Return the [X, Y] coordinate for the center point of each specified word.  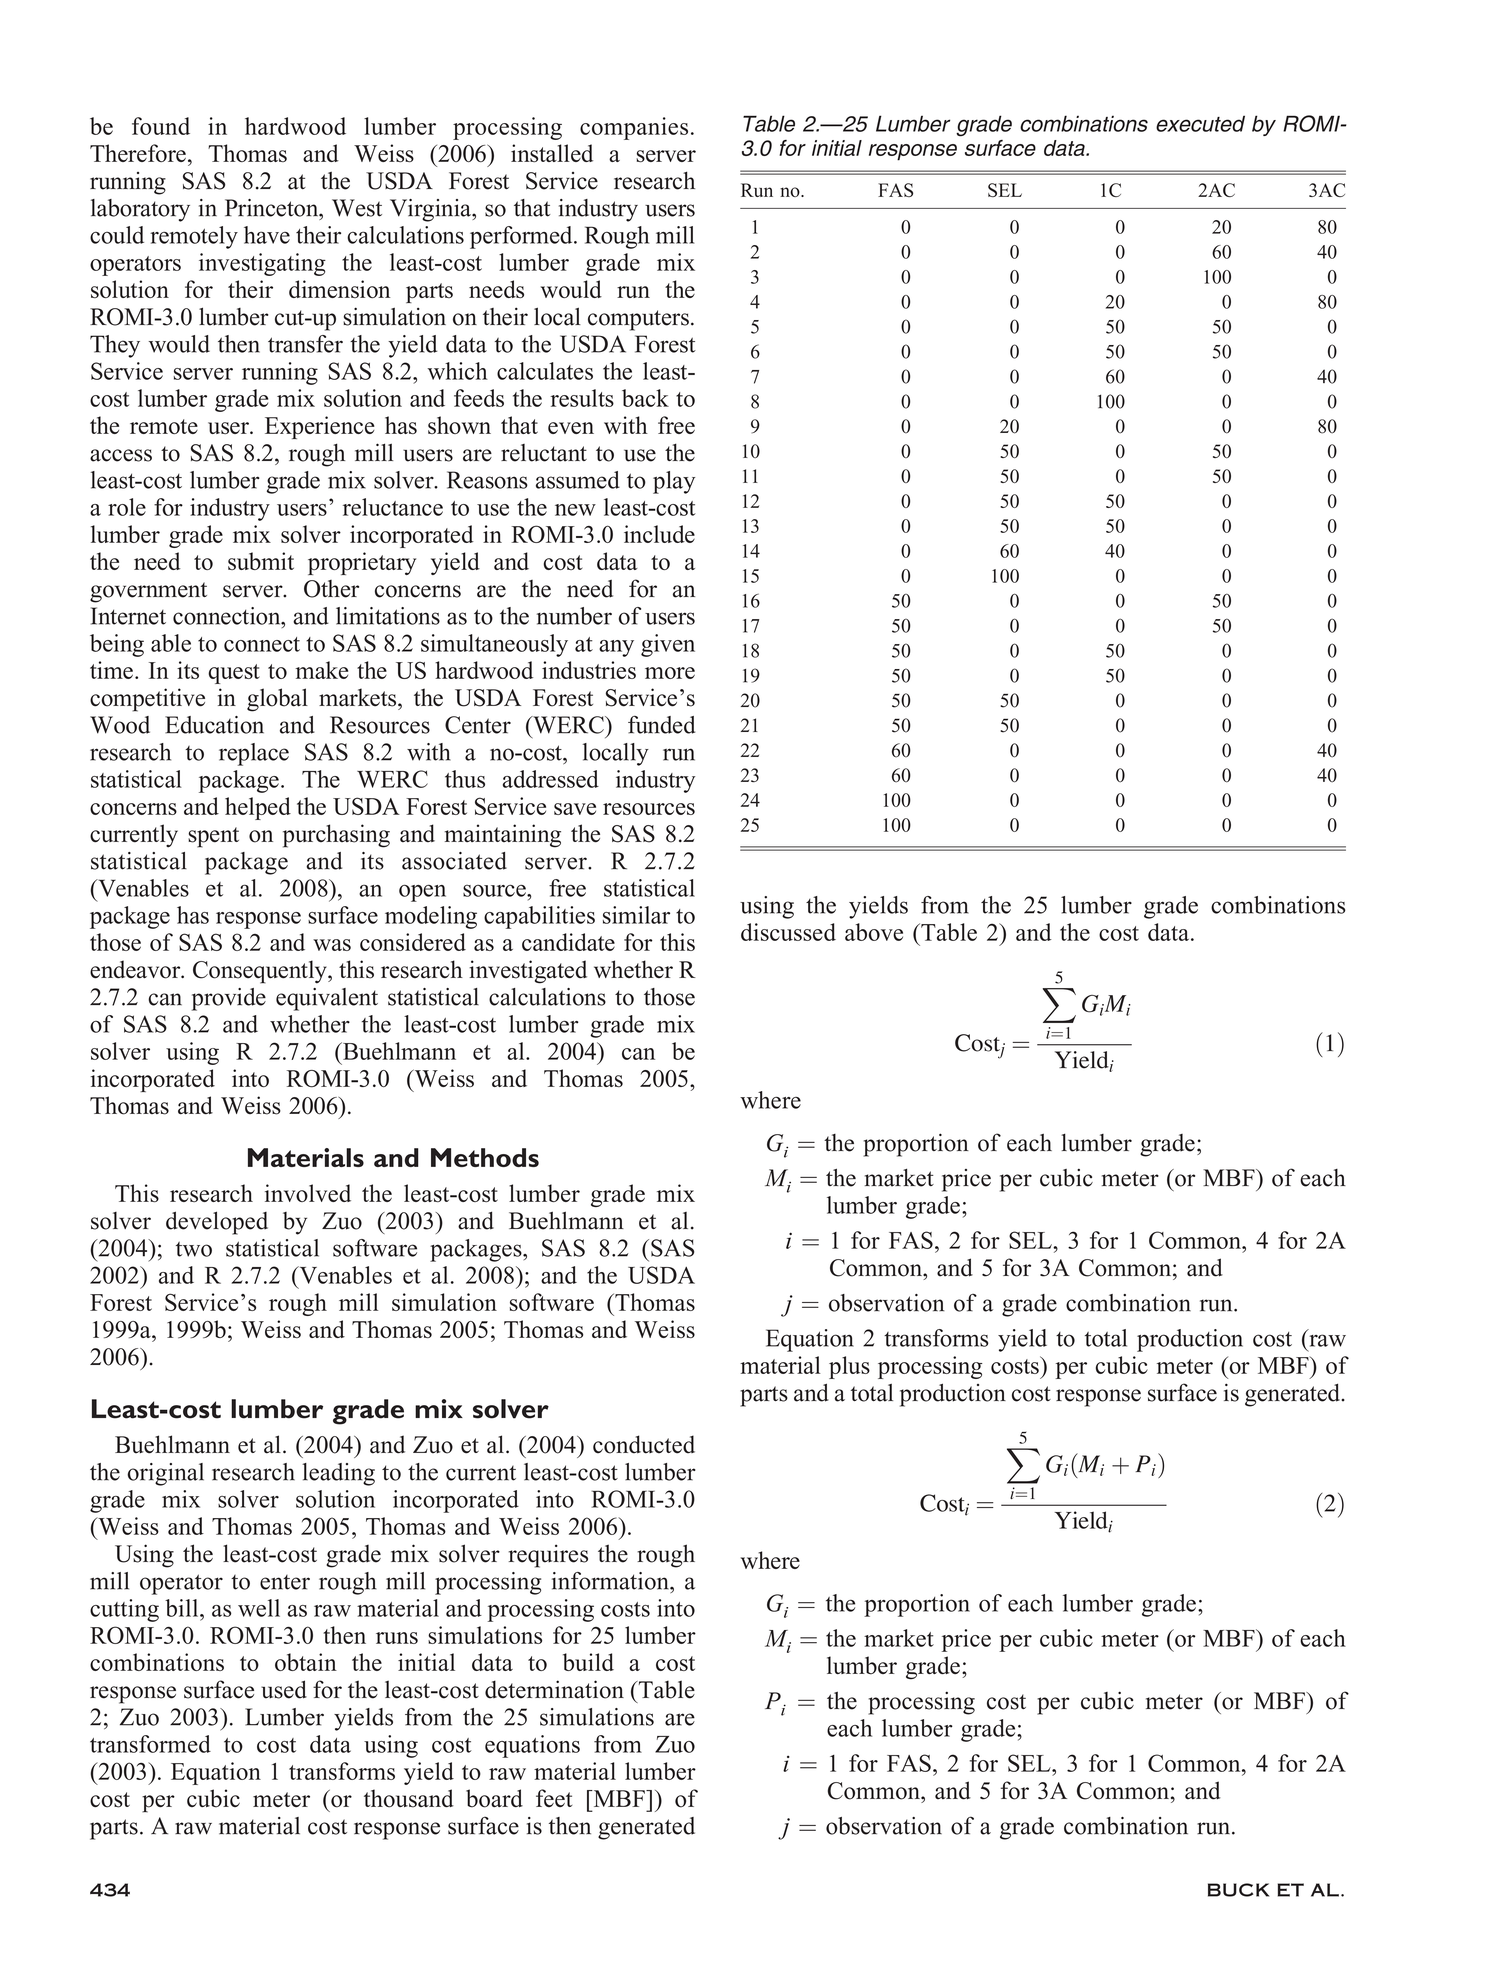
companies [634, 128]
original [165, 1474]
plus [849, 1367]
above [874, 932]
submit [261, 561]
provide [229, 999]
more [670, 673]
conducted [644, 1444]
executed [1200, 123]
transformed [150, 1744]
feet [554, 1798]
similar [636, 915]
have [267, 235]
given [668, 645]
